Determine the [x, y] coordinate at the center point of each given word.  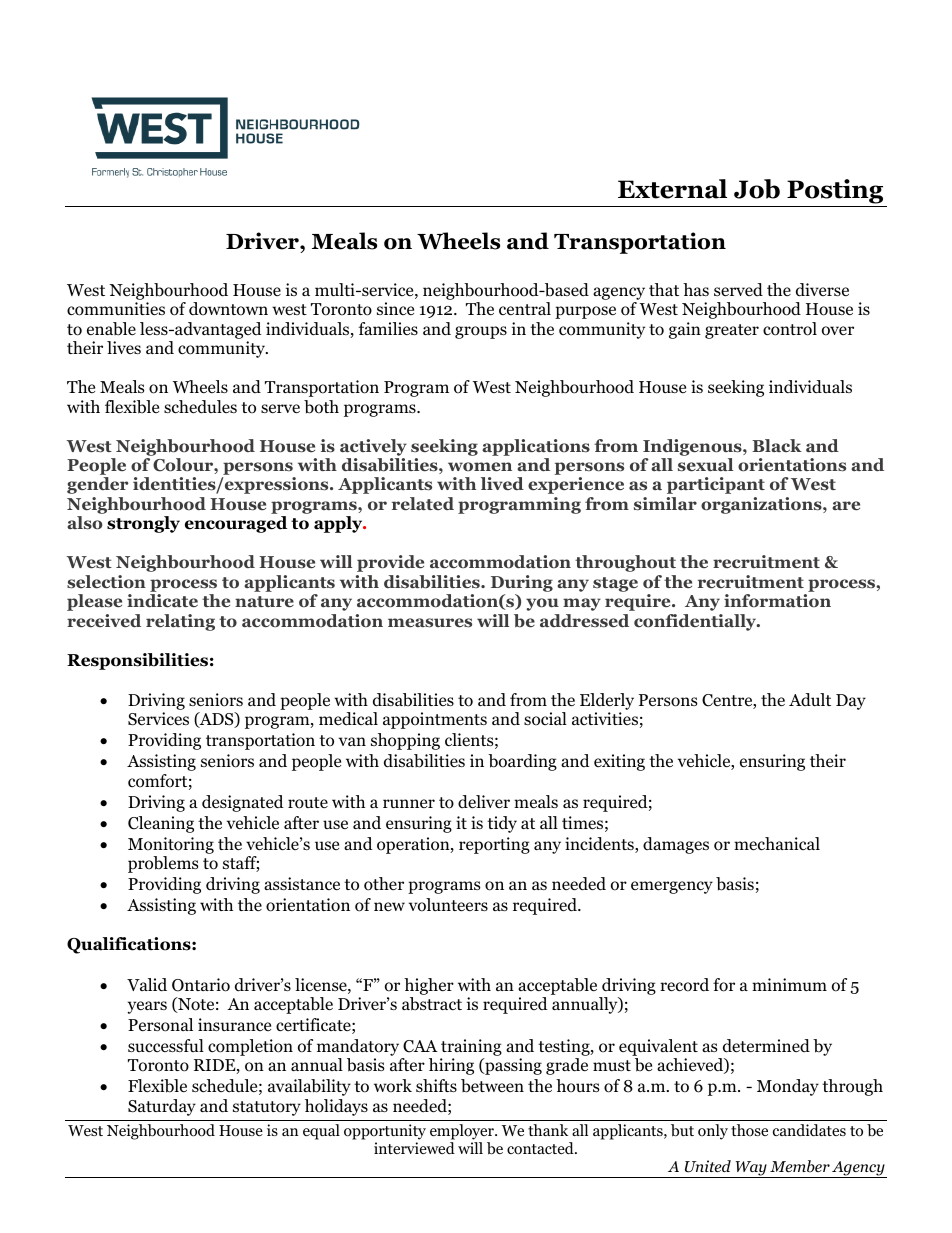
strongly [143, 524]
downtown [228, 309]
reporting [494, 845]
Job [757, 189]
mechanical [777, 844]
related [423, 504]
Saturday [162, 1107]
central [525, 308]
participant [716, 485]
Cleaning [161, 824]
